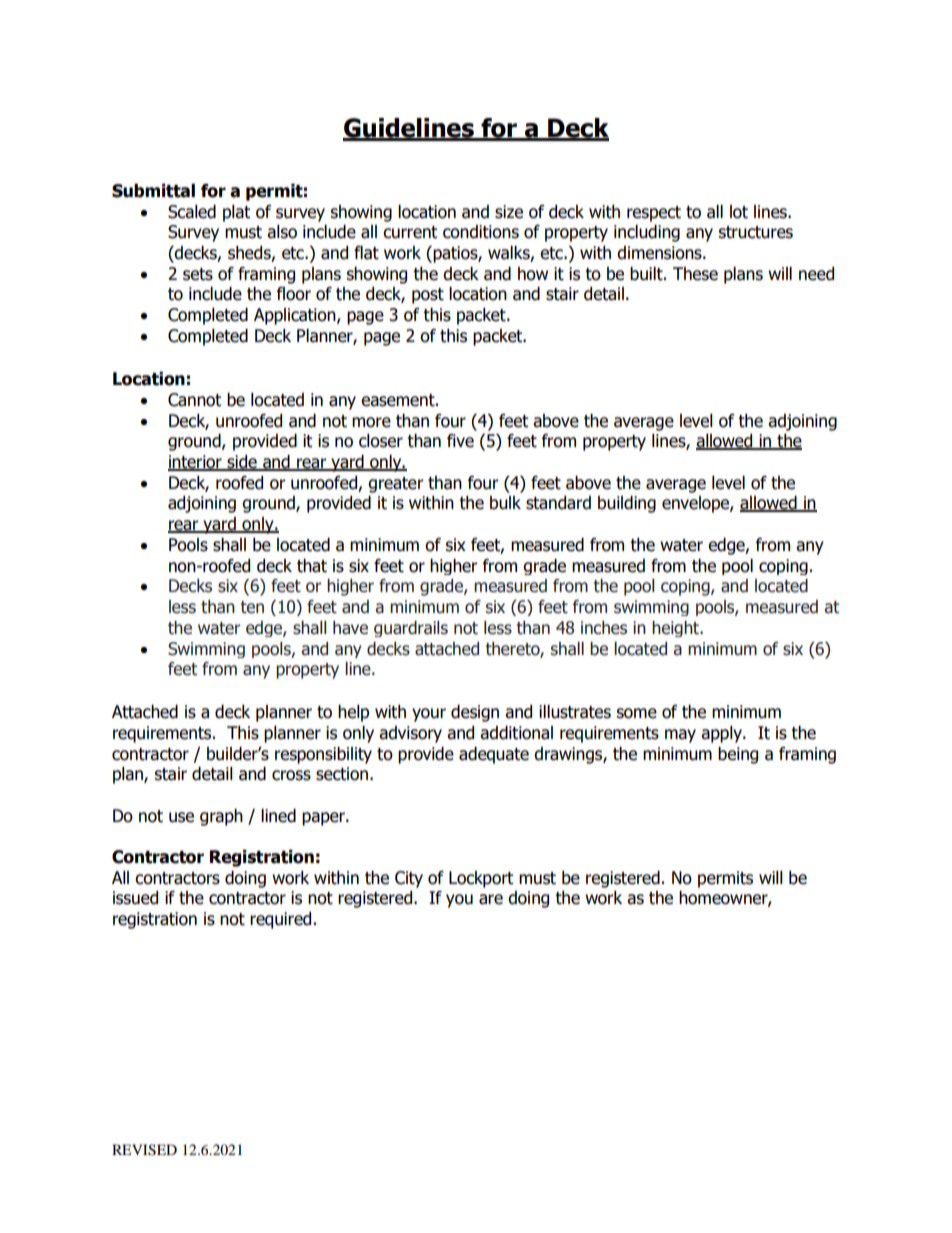 The image size is (952, 1233). Describe the element at coordinates (627, 504) in the page. I see `building` at that location.
